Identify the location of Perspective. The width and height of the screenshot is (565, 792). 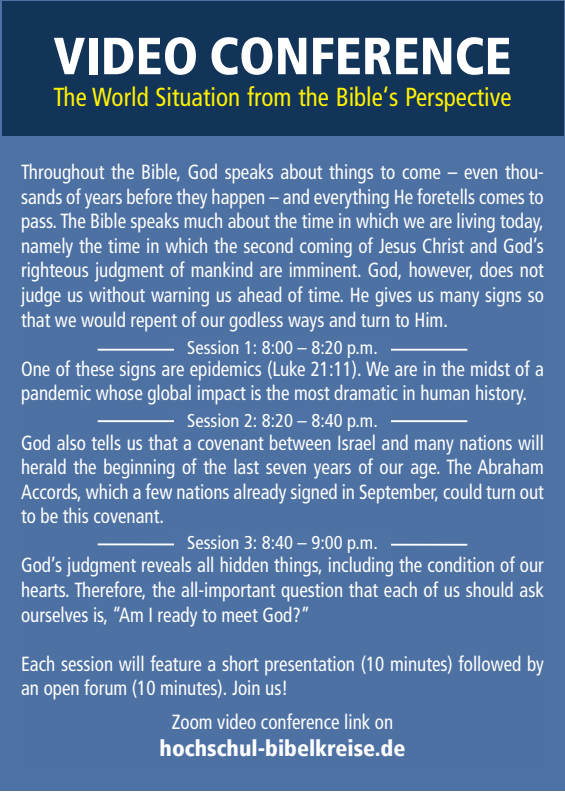
(459, 99).
